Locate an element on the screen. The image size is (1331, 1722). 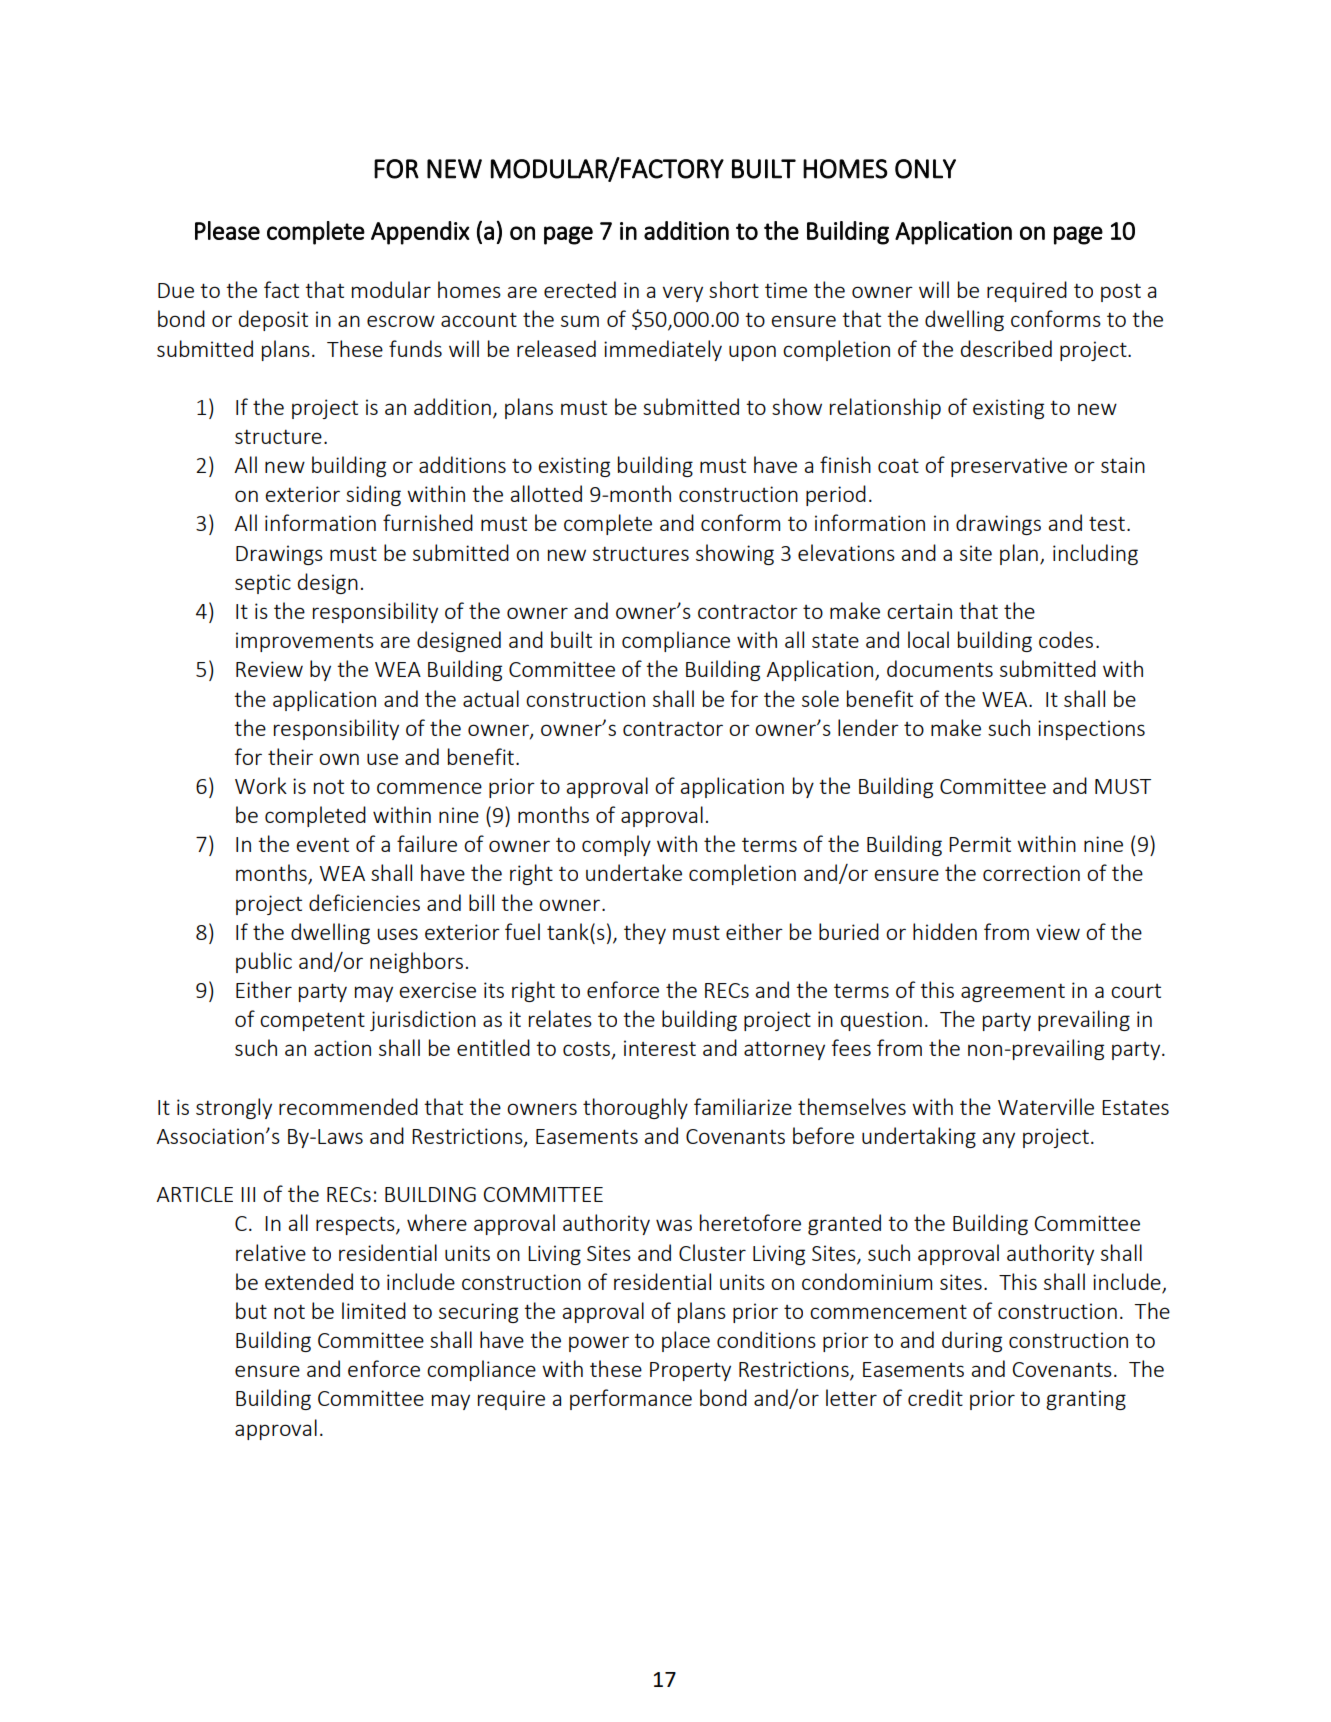
codes is located at coordinates (1066, 639).
